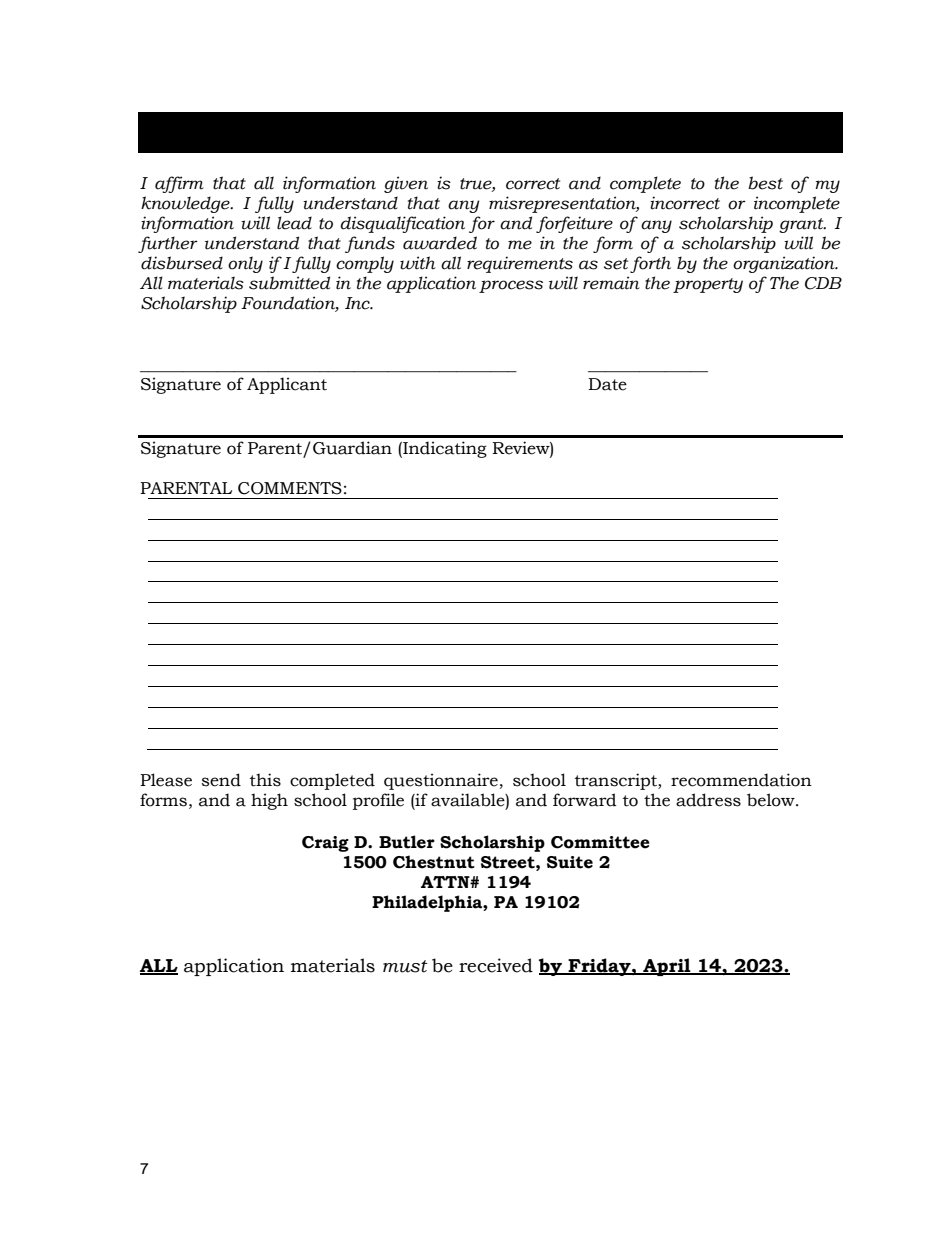  What do you see at coordinates (294, 223) in the screenshot?
I see `lead` at bounding box center [294, 223].
